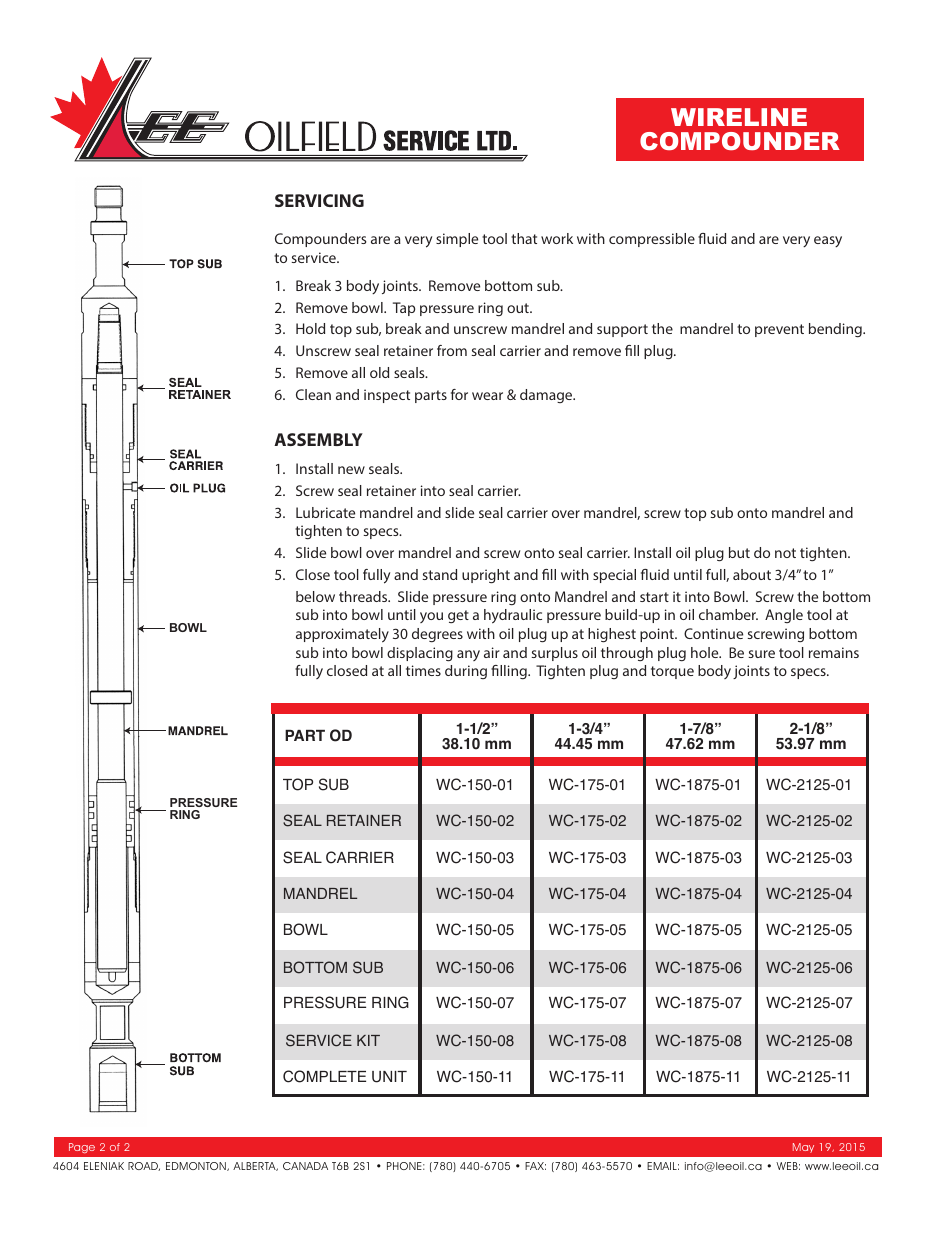  What do you see at coordinates (313, 394) in the document?
I see `Clean` at bounding box center [313, 394].
